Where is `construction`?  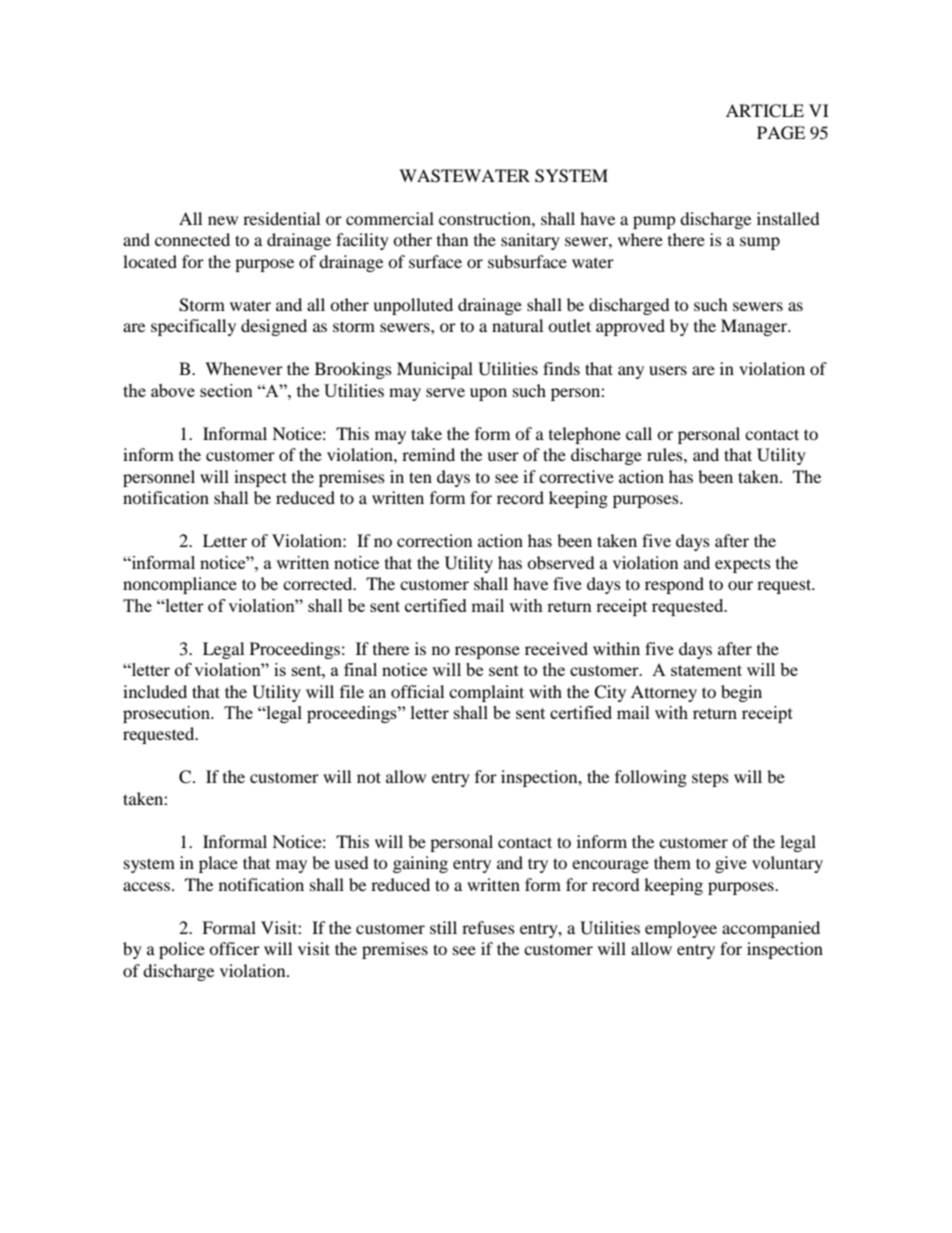 construction is located at coordinates (486, 218).
